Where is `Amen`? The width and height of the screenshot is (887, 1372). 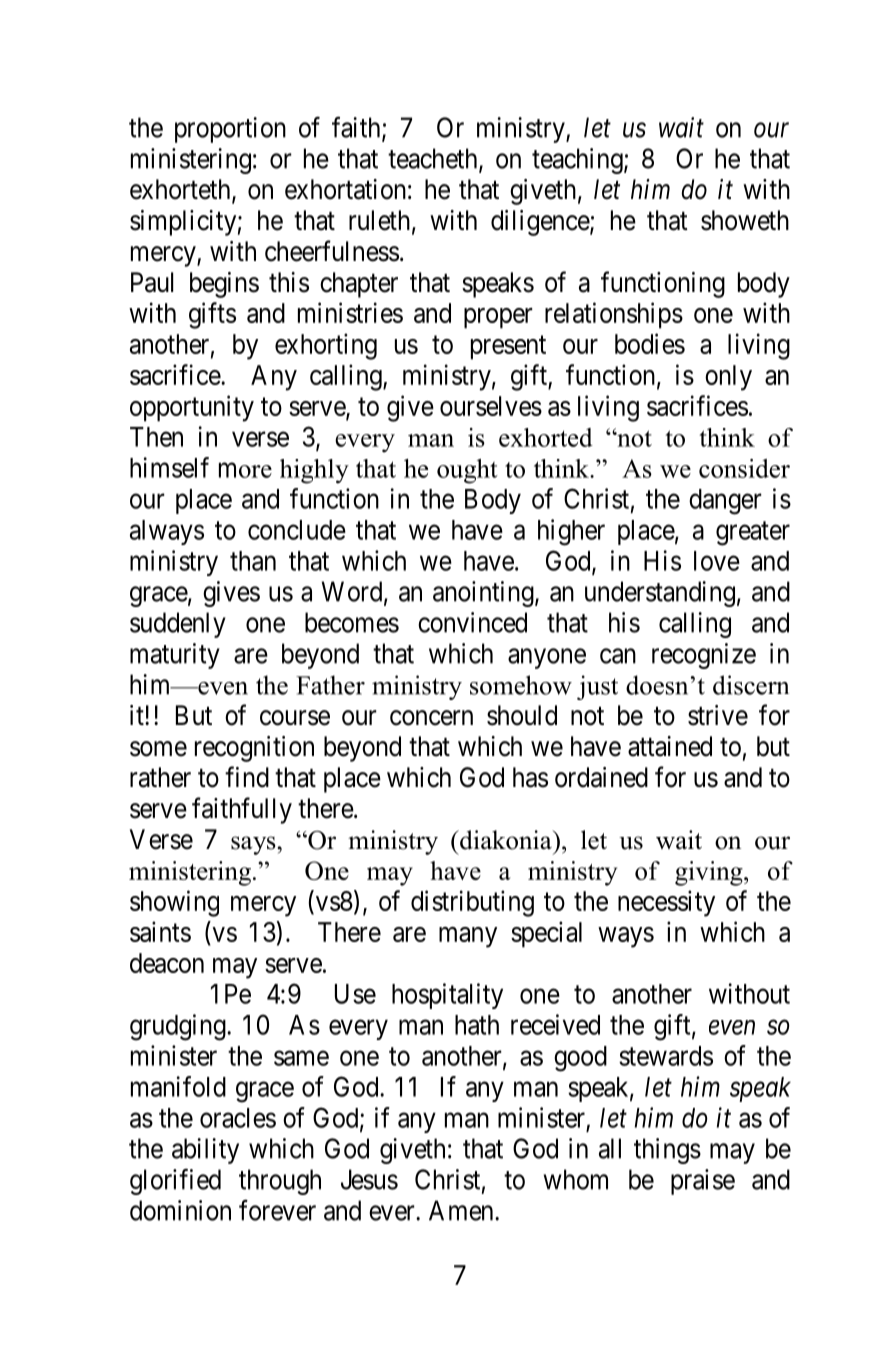
Amen is located at coordinates (462, 1210).
